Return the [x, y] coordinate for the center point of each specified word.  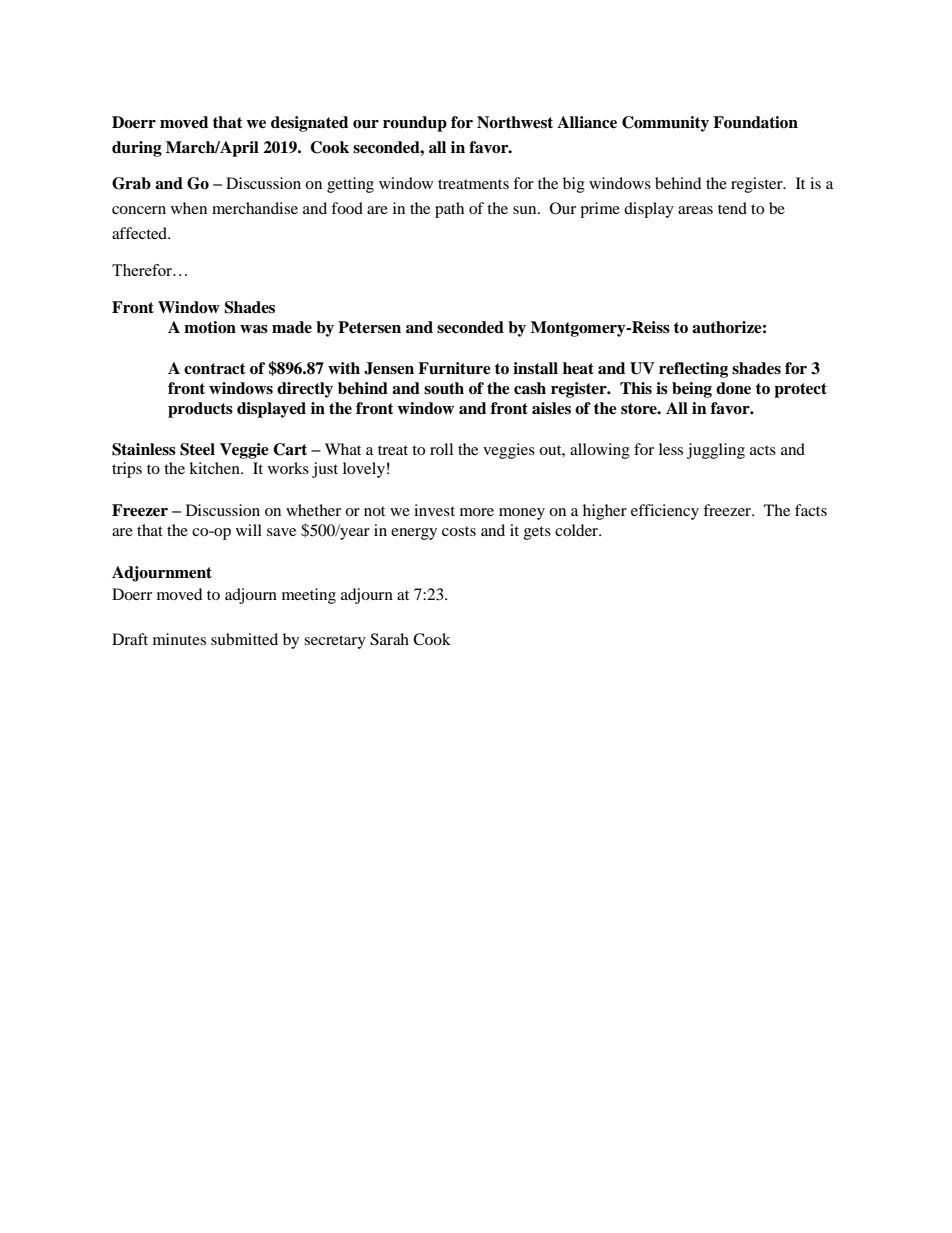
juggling [716, 451]
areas [695, 210]
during [137, 149]
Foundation [755, 122]
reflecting [693, 370]
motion [210, 327]
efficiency [665, 512]
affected [141, 233]
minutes [179, 639]
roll [441, 449]
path [449, 210]
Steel [197, 449]
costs [459, 531]
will [249, 530]
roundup [415, 124]
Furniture [454, 368]
